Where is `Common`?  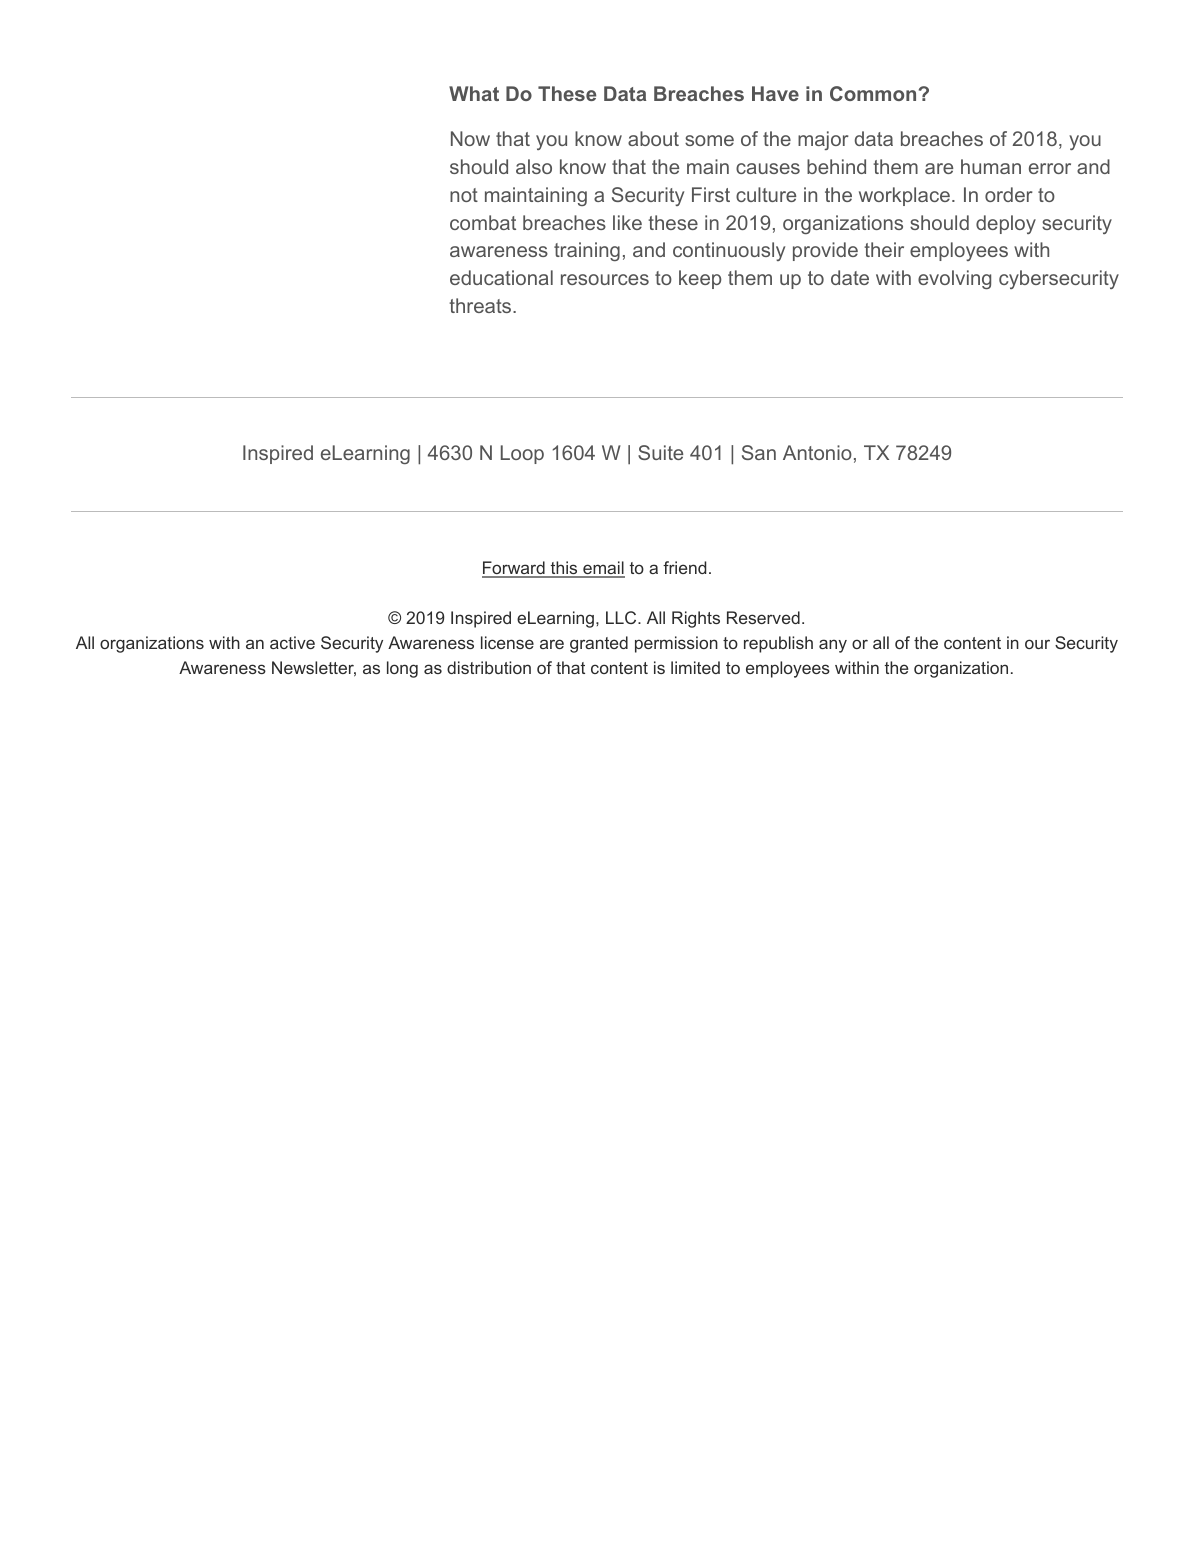
Common is located at coordinates (873, 93).
